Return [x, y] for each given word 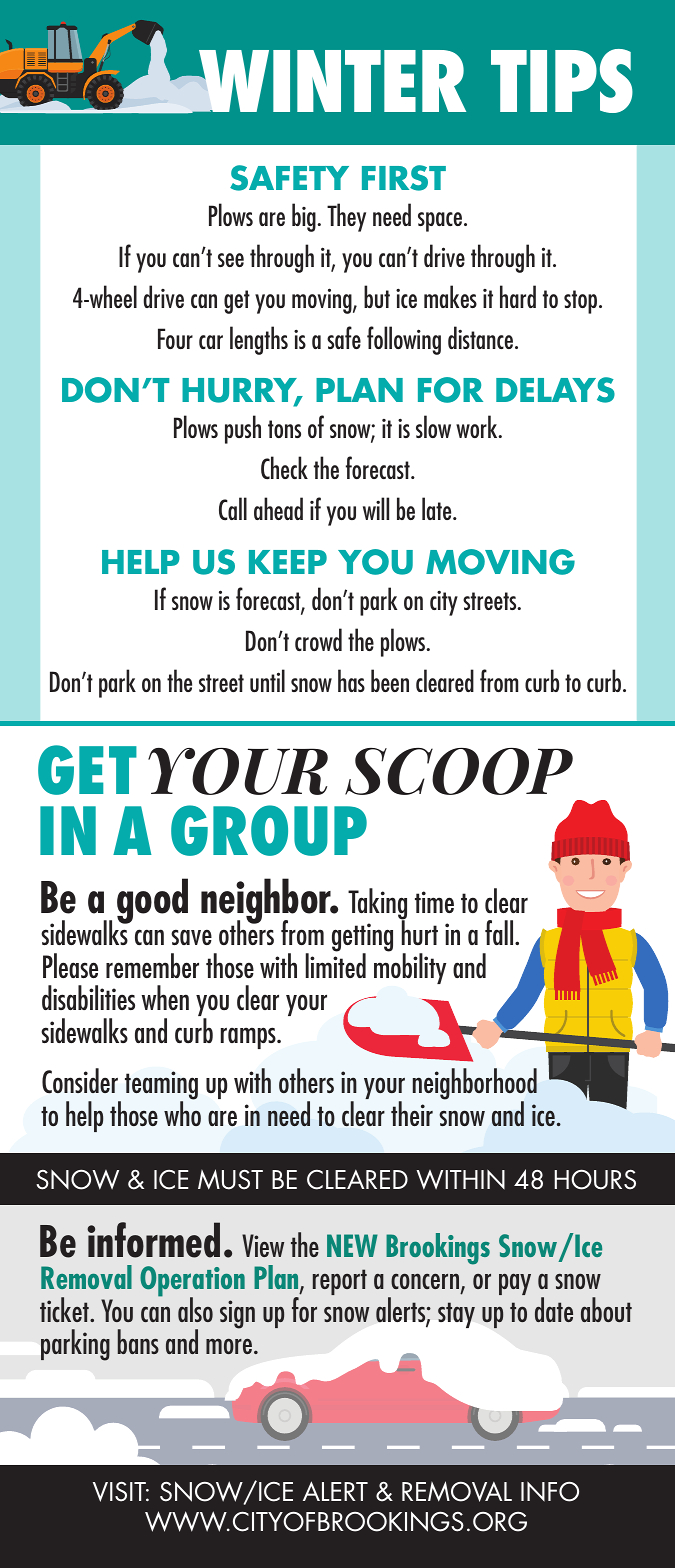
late [438, 508]
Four [175, 338]
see [231, 260]
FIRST [404, 178]
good [152, 901]
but [377, 296]
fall [500, 932]
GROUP [269, 830]
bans [138, 1341]
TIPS [562, 81]
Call [233, 509]
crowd [318, 639]
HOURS [595, 1179]
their [412, 1113]
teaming [161, 1087]
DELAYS [555, 390]
